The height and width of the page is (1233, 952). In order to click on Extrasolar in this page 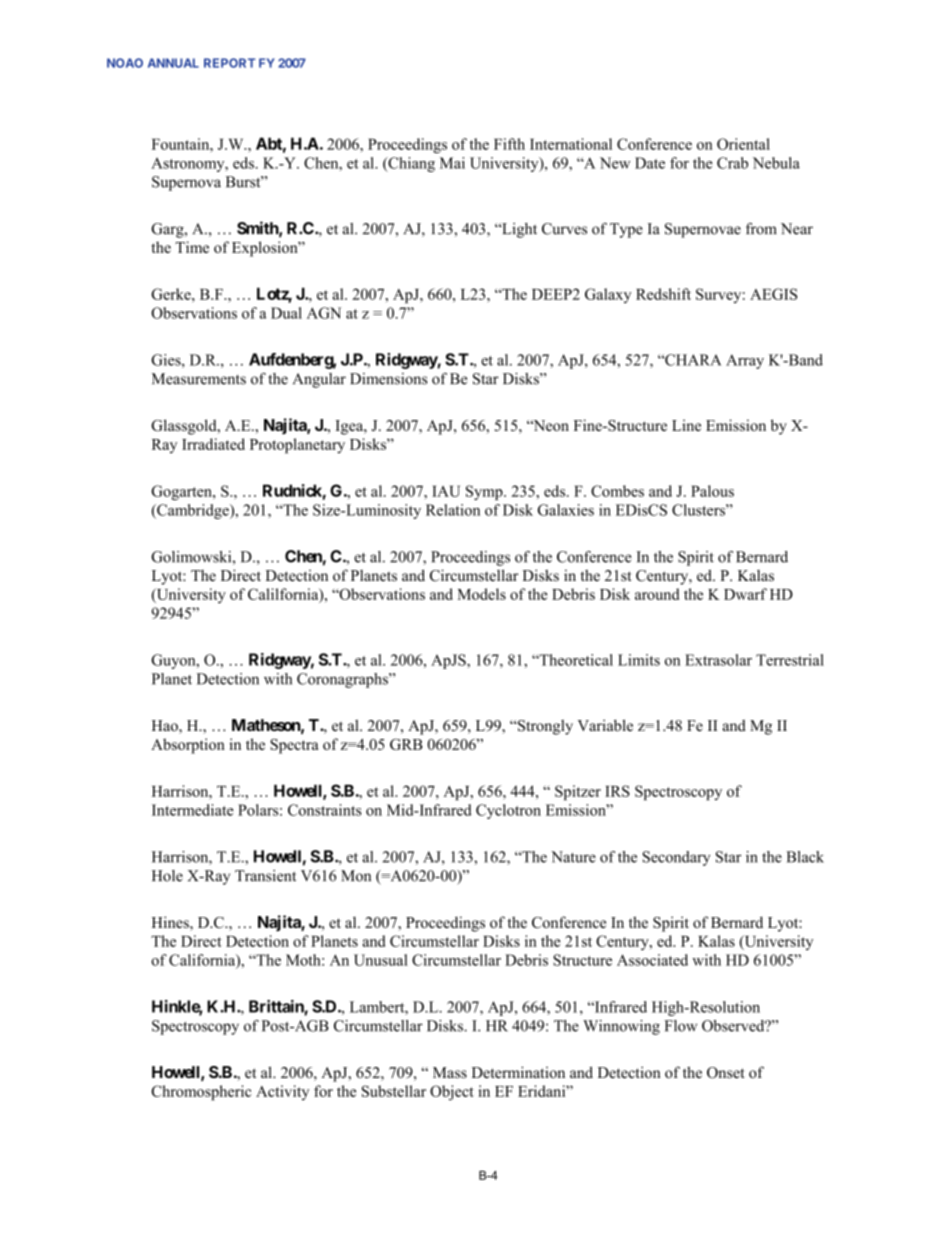, I will do `click(718, 660)`.
